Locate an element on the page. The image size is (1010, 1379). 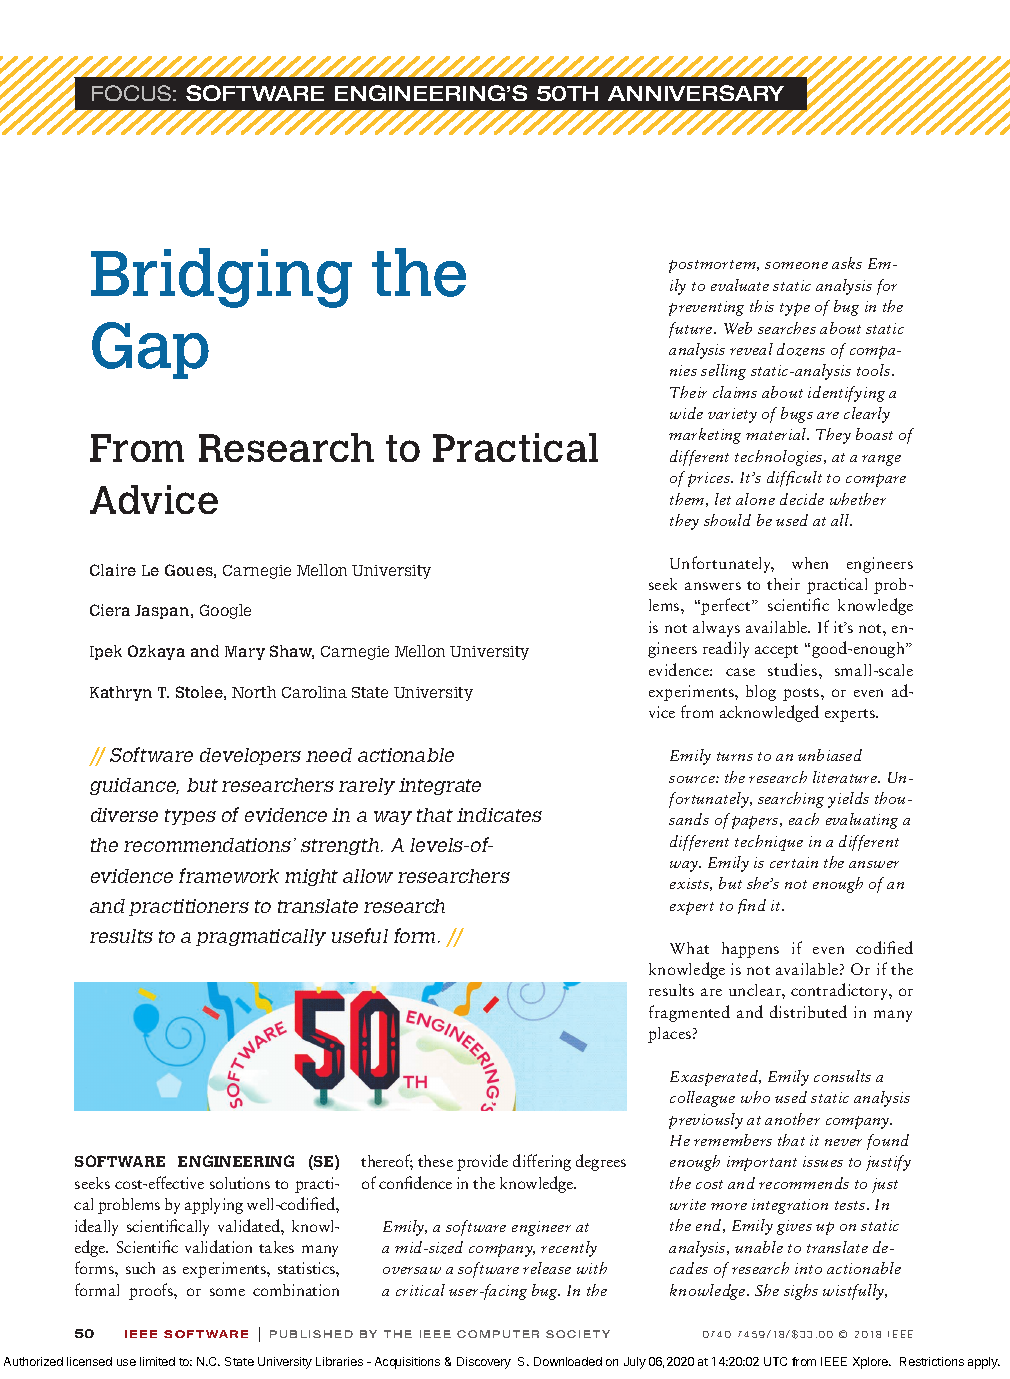
asks is located at coordinates (847, 263).
